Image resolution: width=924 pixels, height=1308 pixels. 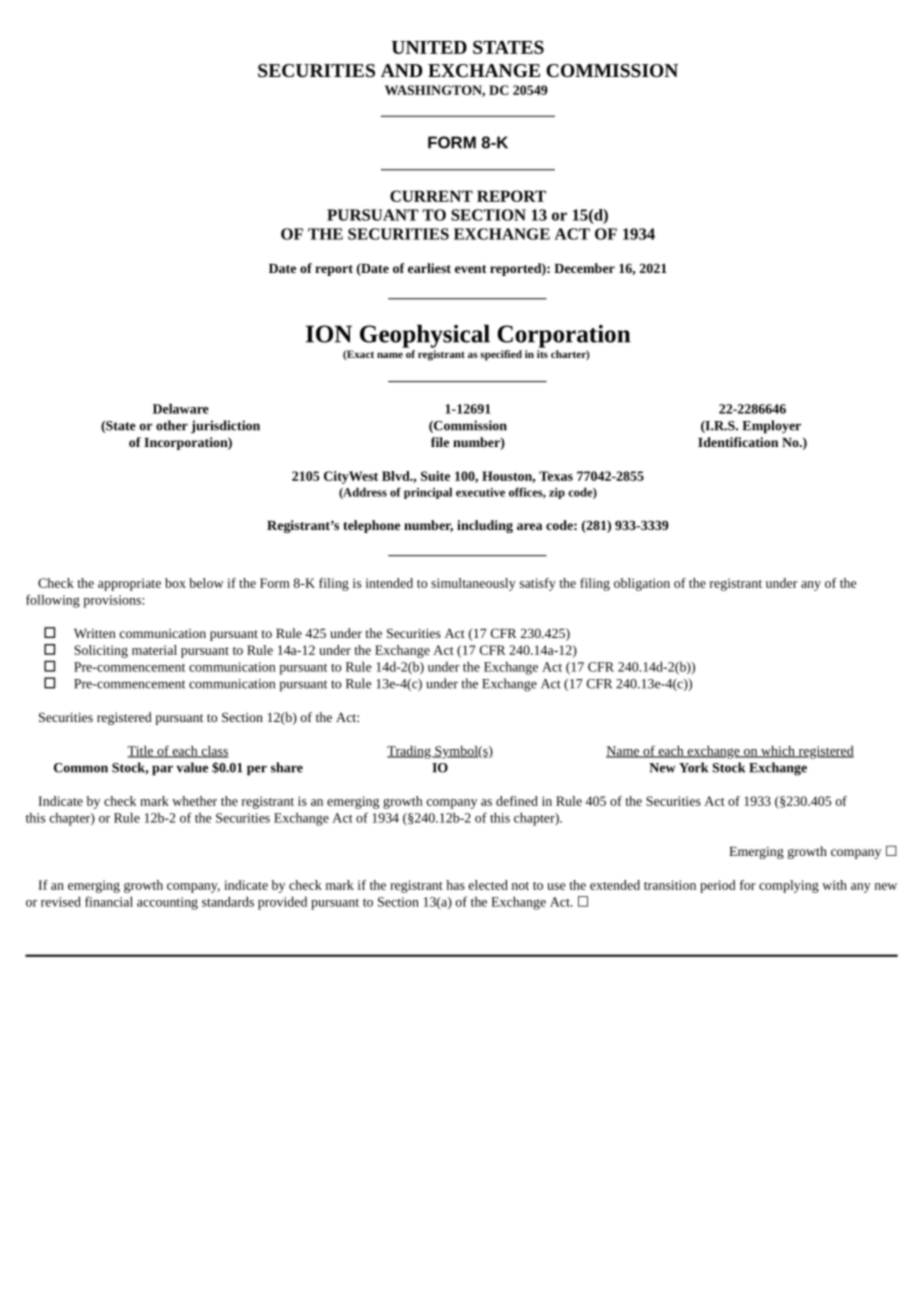 I want to click on December, so click(x=584, y=268).
